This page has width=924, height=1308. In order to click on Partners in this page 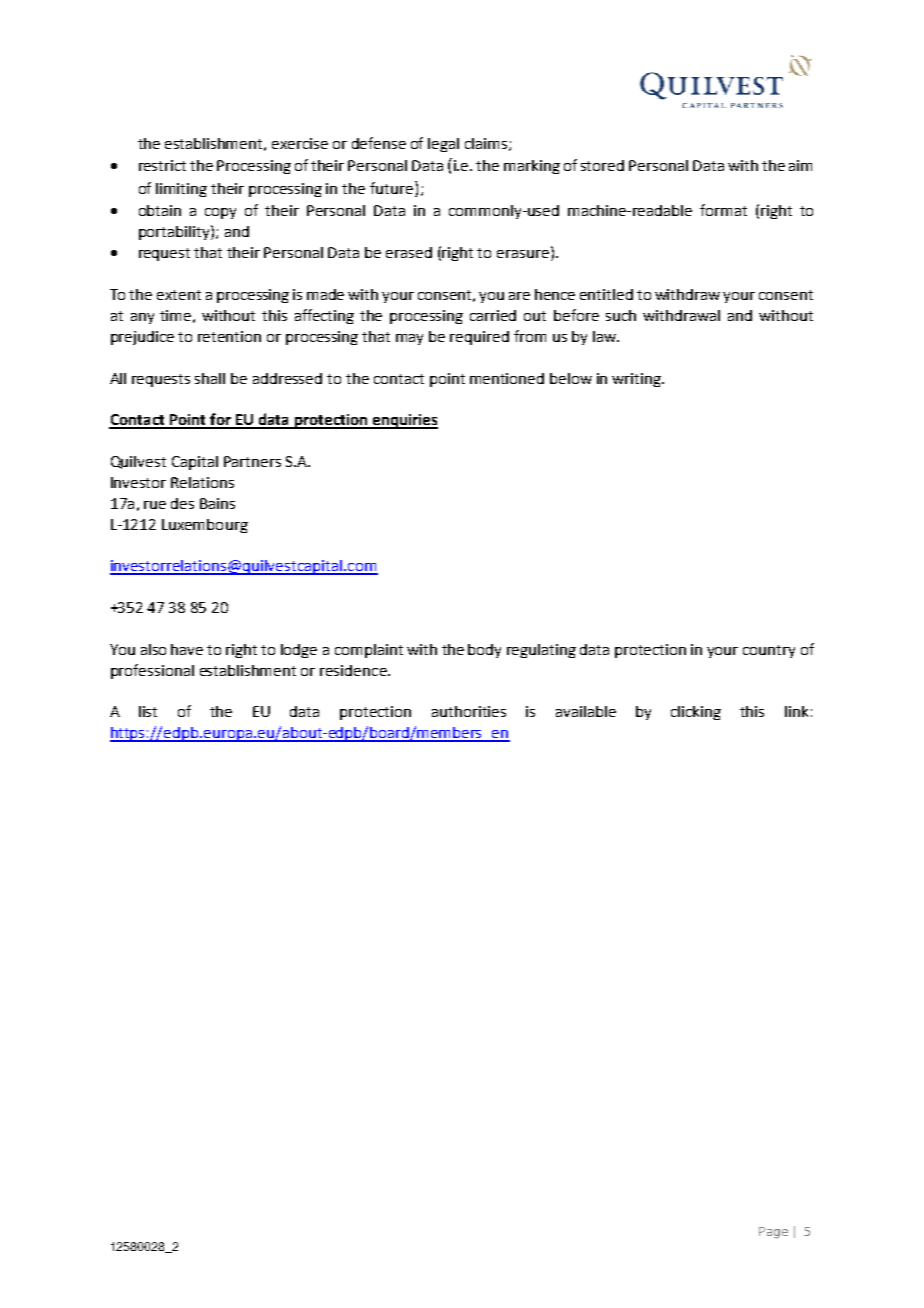, I will do `click(252, 461)`.
